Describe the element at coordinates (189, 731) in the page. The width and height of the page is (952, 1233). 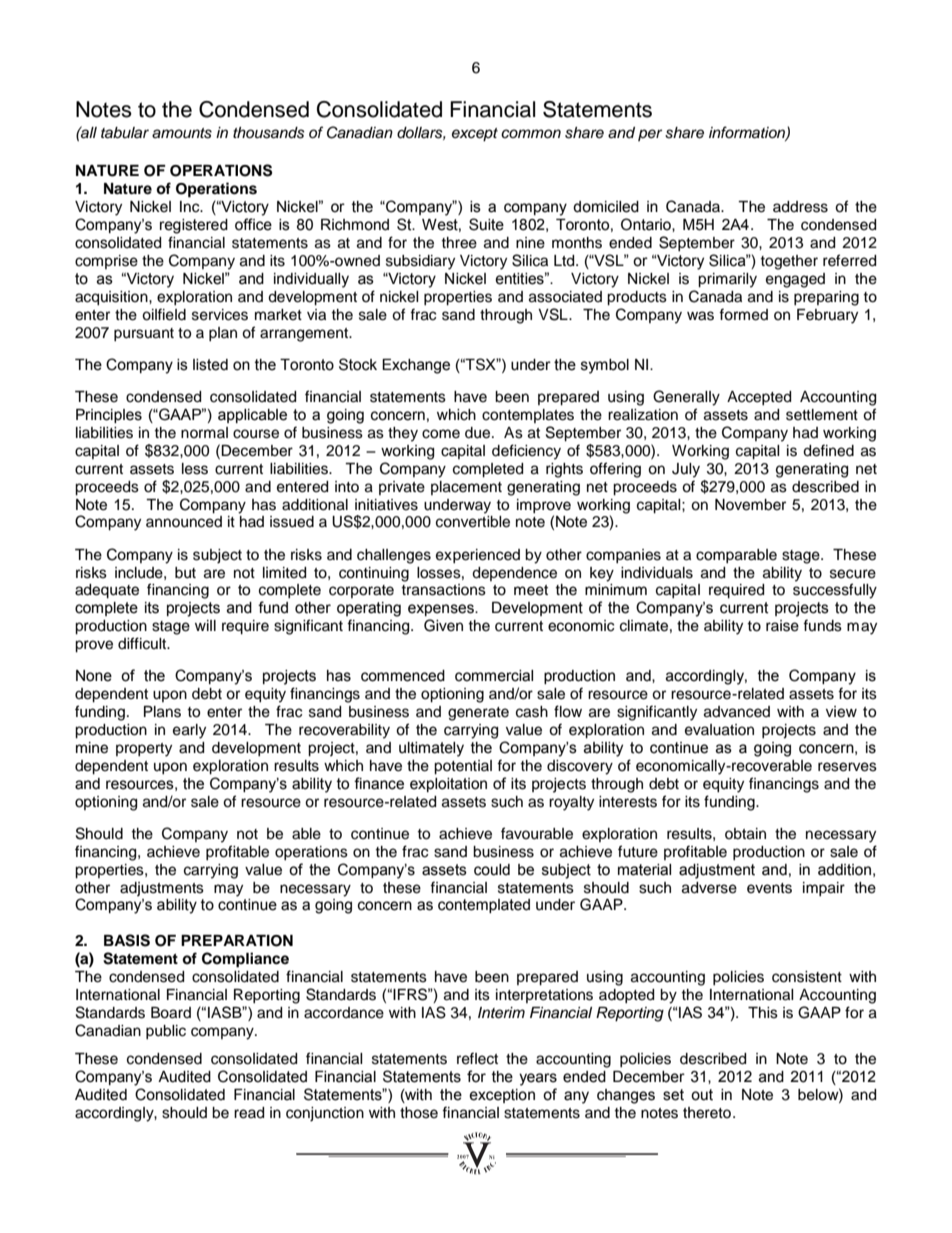
I see `early` at that location.
